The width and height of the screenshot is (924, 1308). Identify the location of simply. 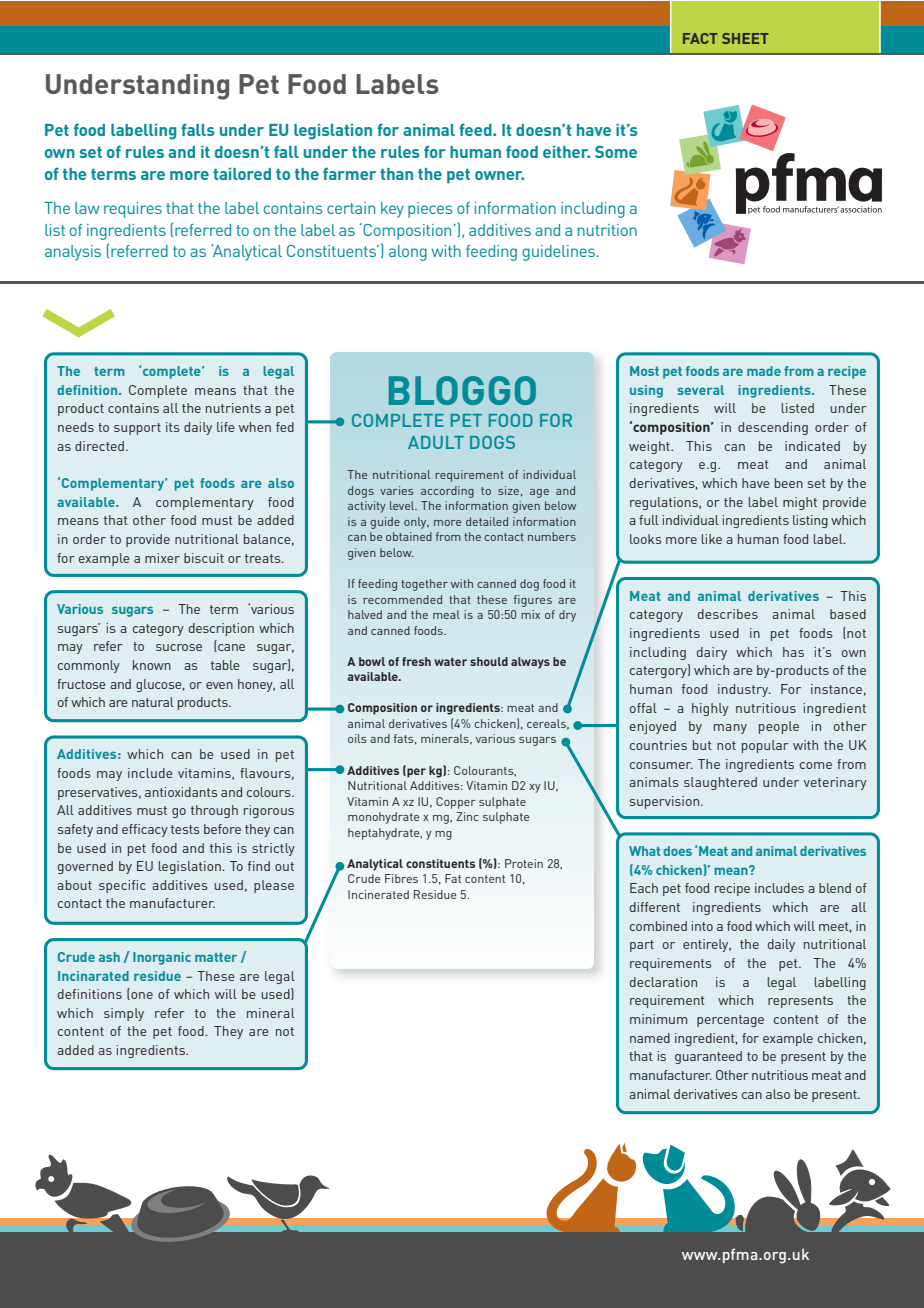
(124, 1014).
